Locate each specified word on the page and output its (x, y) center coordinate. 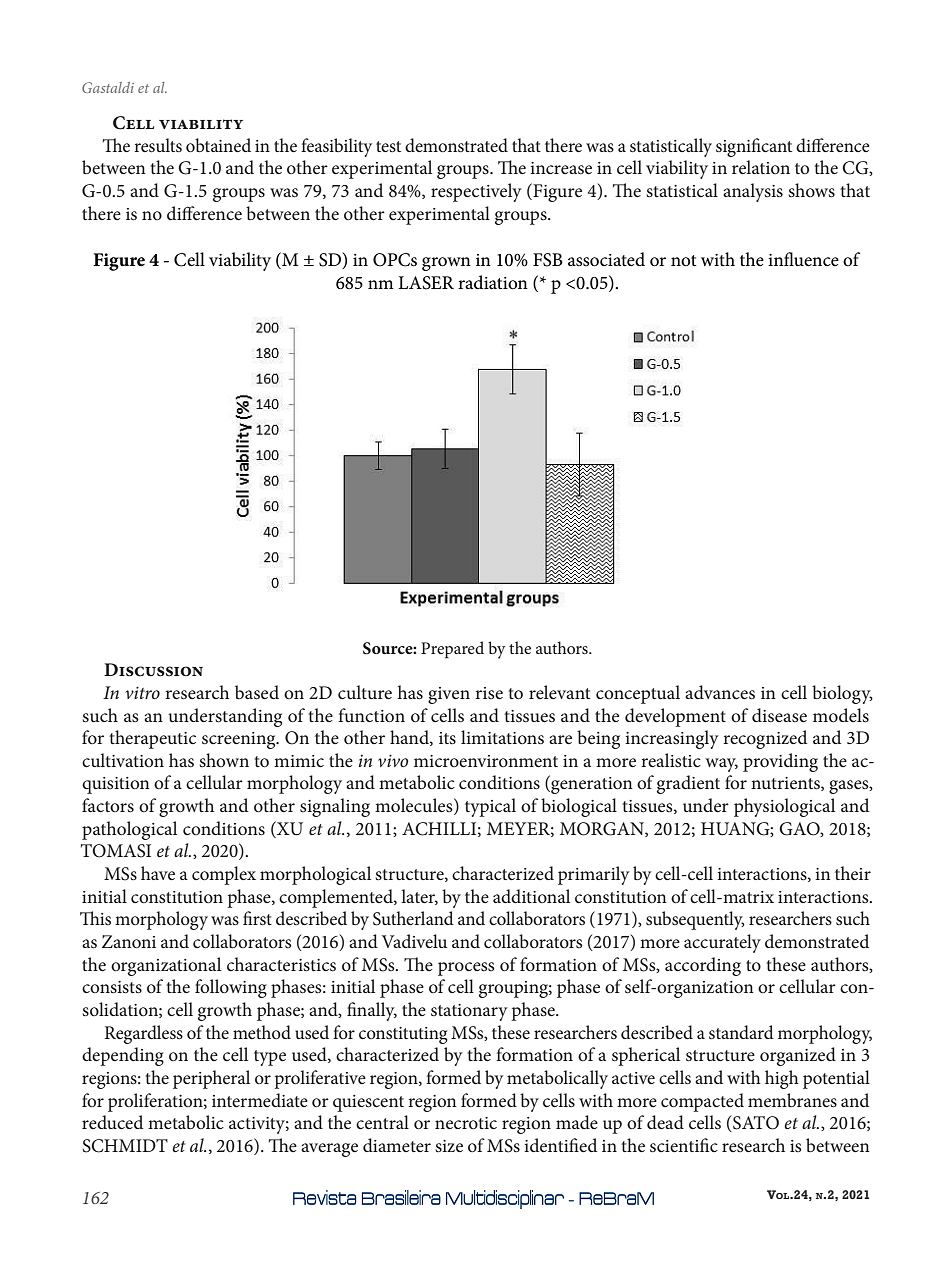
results (158, 145)
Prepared (452, 650)
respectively (476, 192)
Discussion (153, 670)
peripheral (211, 1079)
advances (720, 692)
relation (761, 167)
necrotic (466, 1123)
